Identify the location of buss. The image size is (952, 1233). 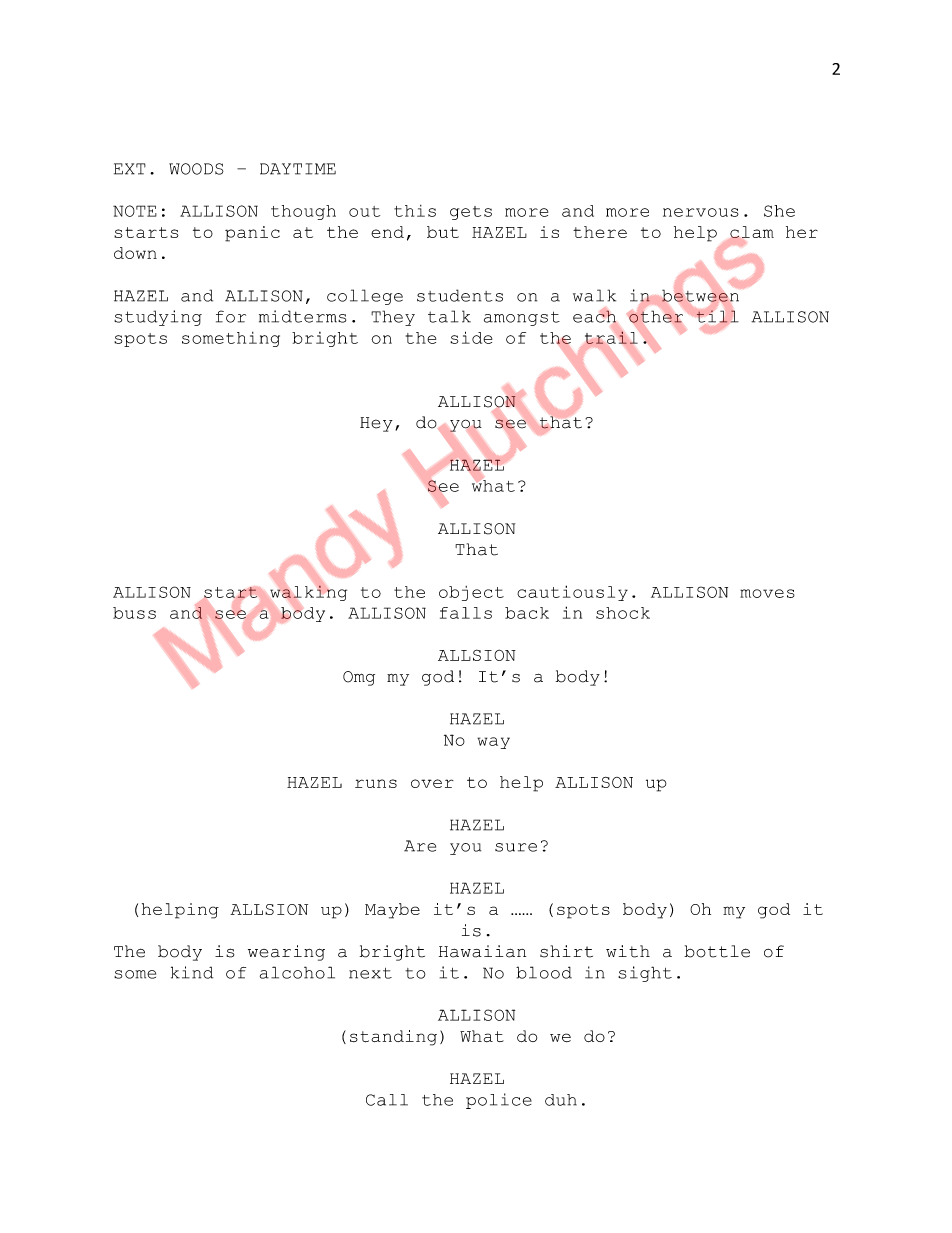
(134, 613).
